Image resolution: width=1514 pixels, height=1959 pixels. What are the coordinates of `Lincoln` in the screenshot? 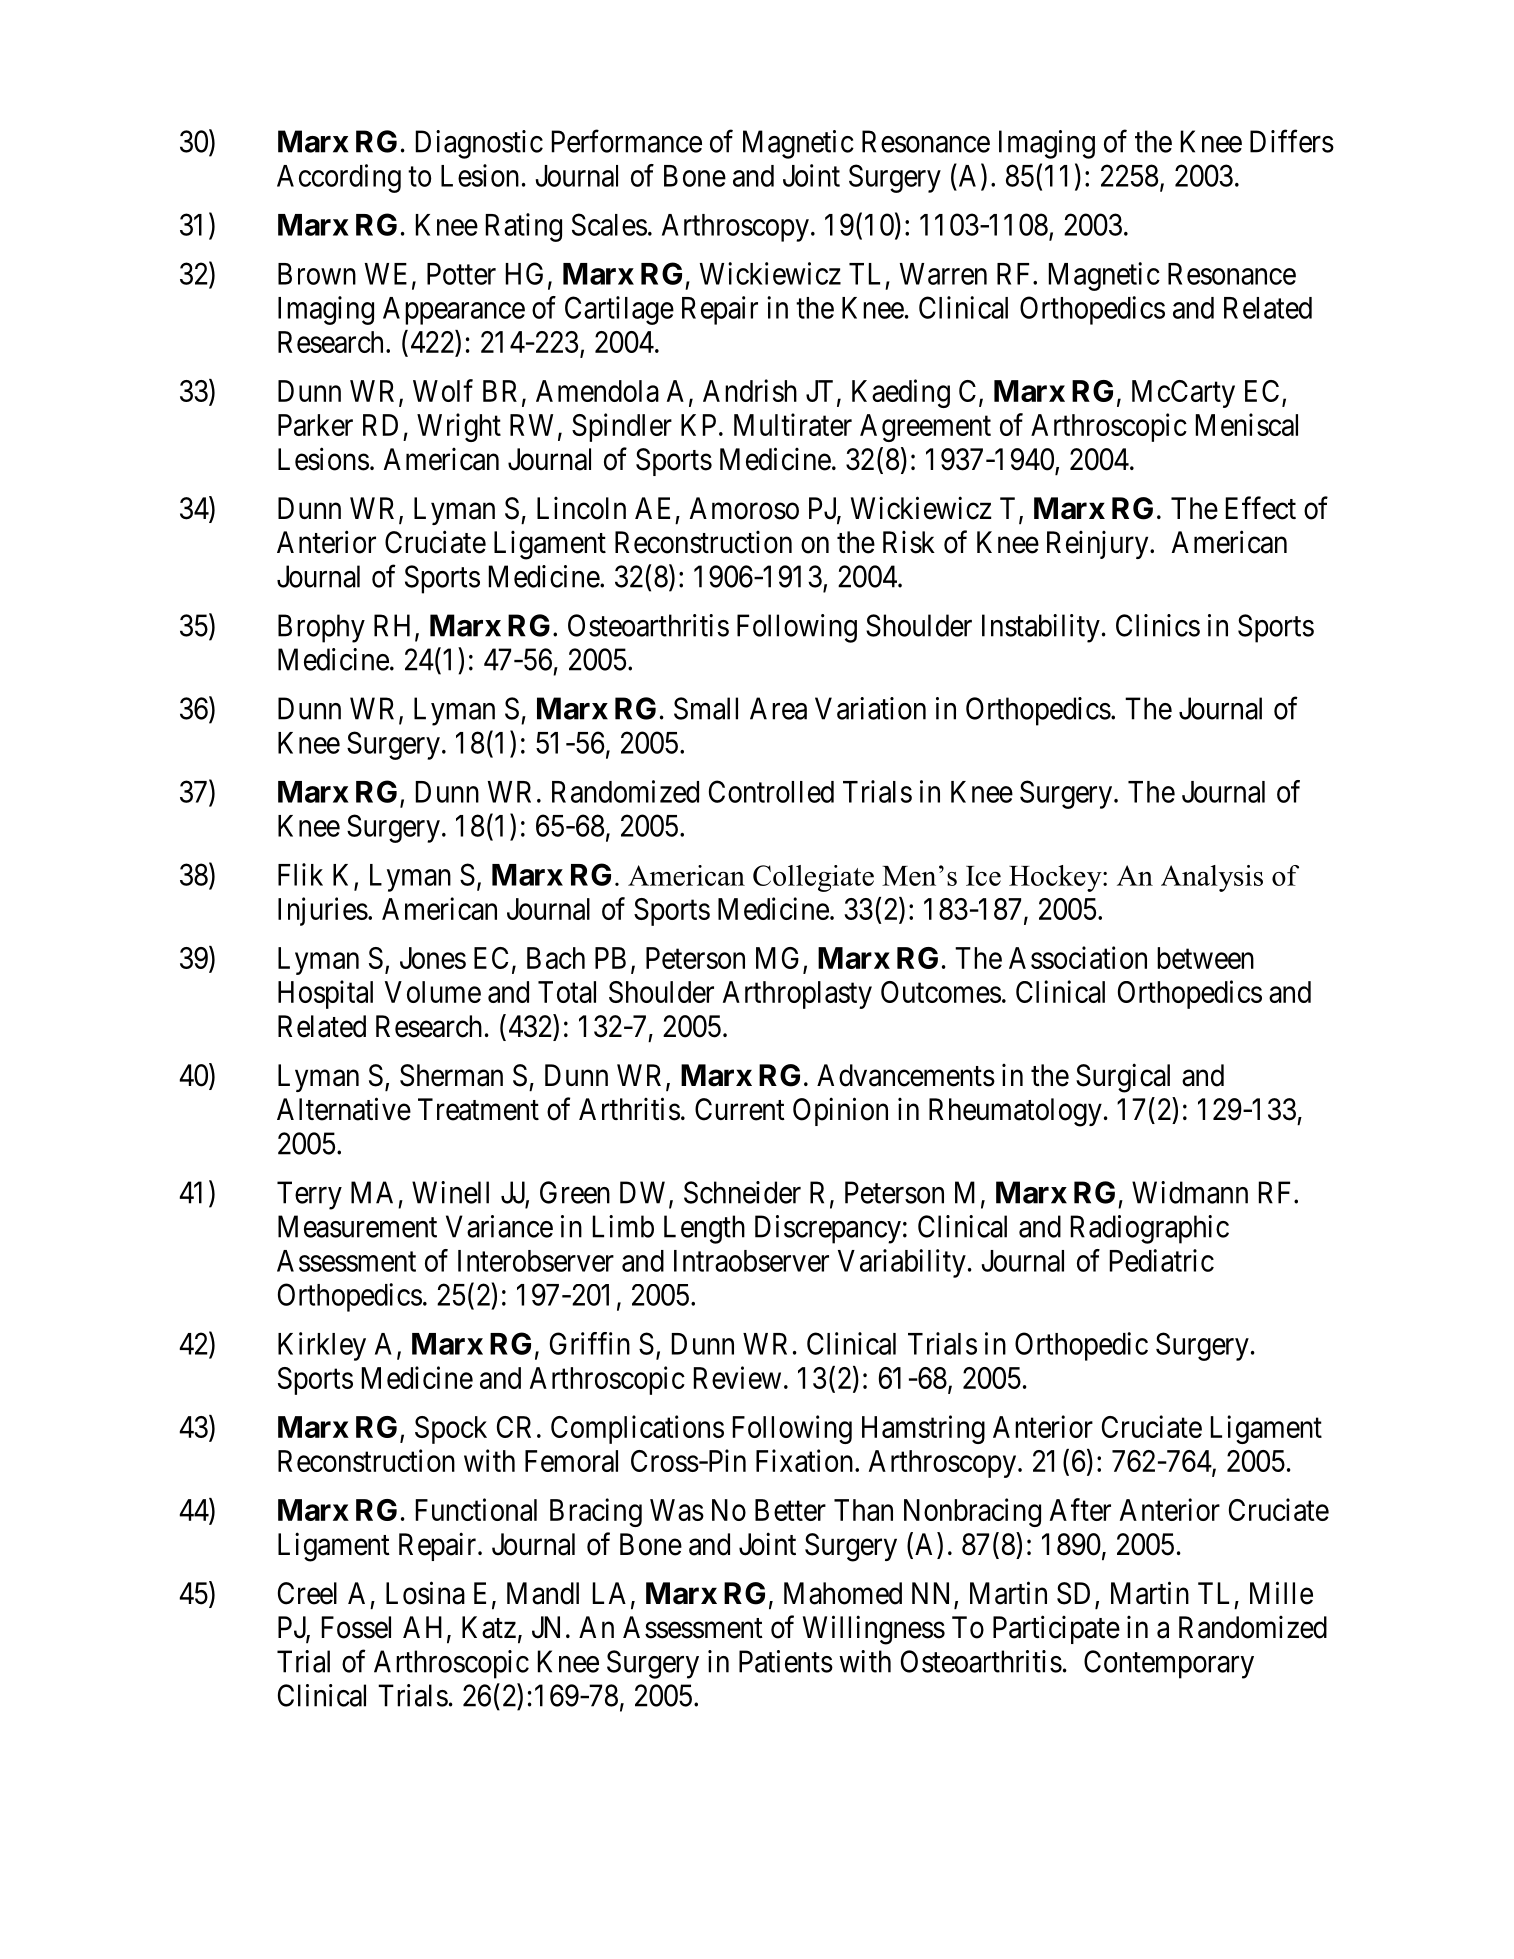 It's located at (581, 508).
